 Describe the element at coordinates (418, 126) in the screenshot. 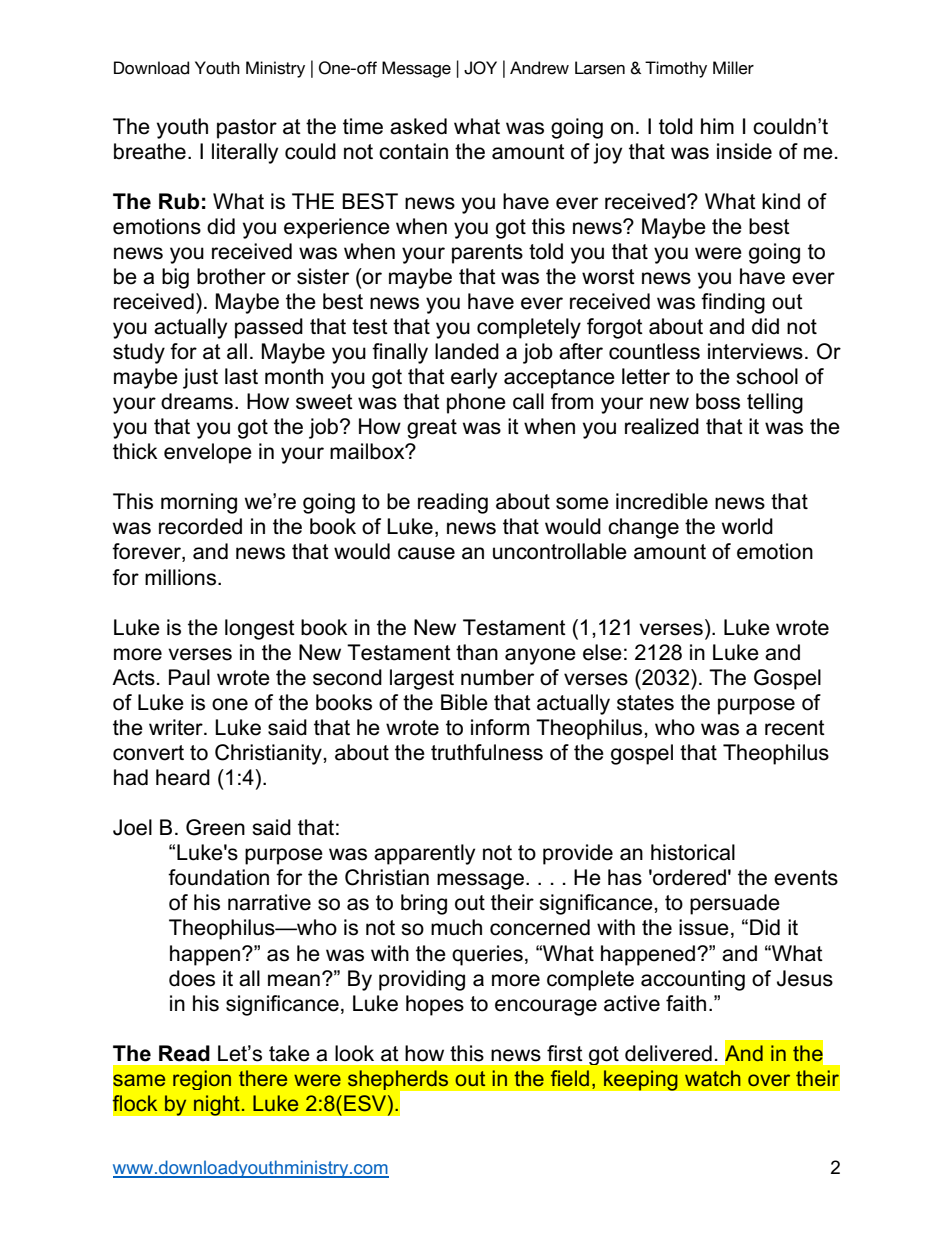

I see `asked` at that location.
